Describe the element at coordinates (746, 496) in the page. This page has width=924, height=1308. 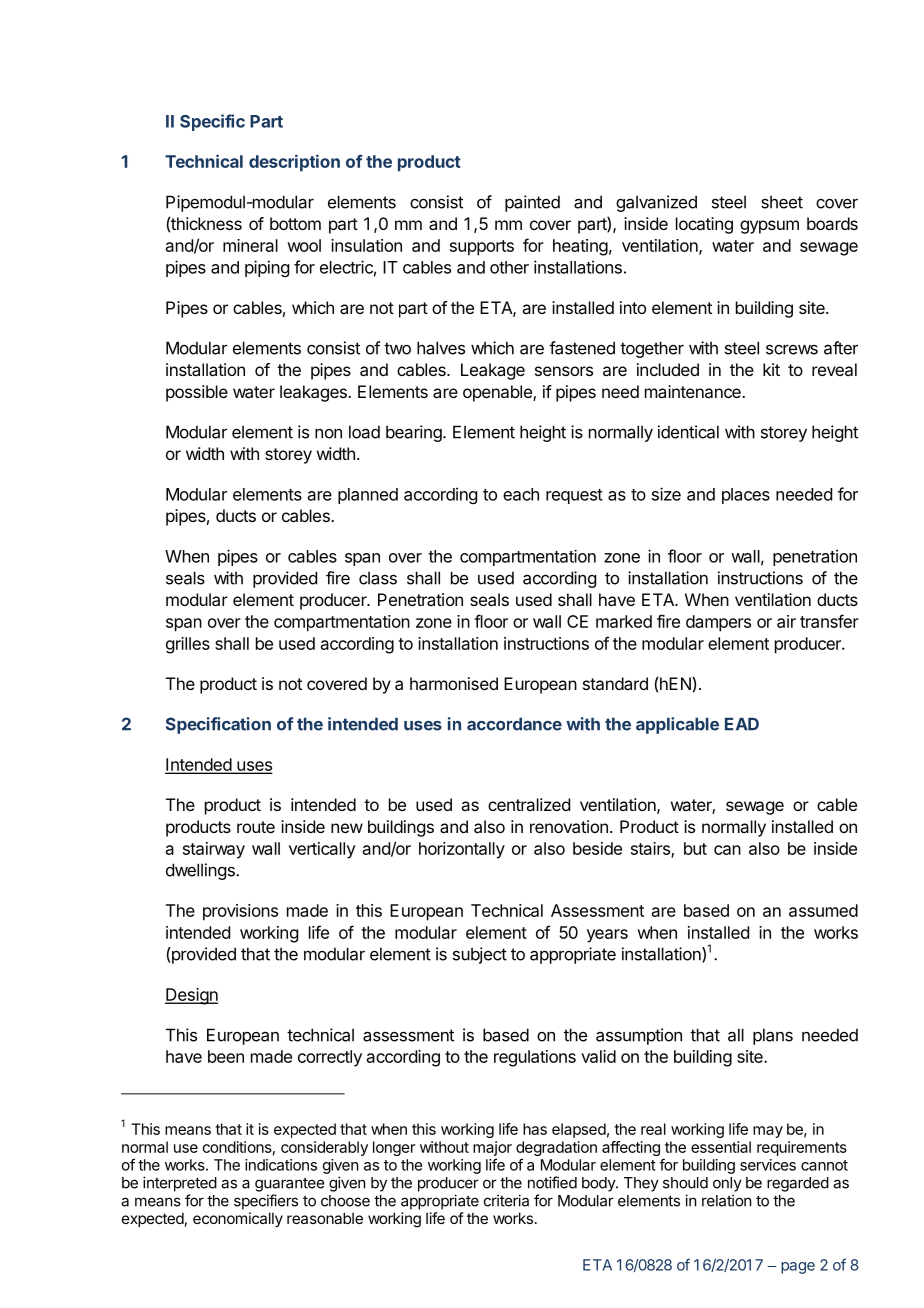
I see `places` at that location.
